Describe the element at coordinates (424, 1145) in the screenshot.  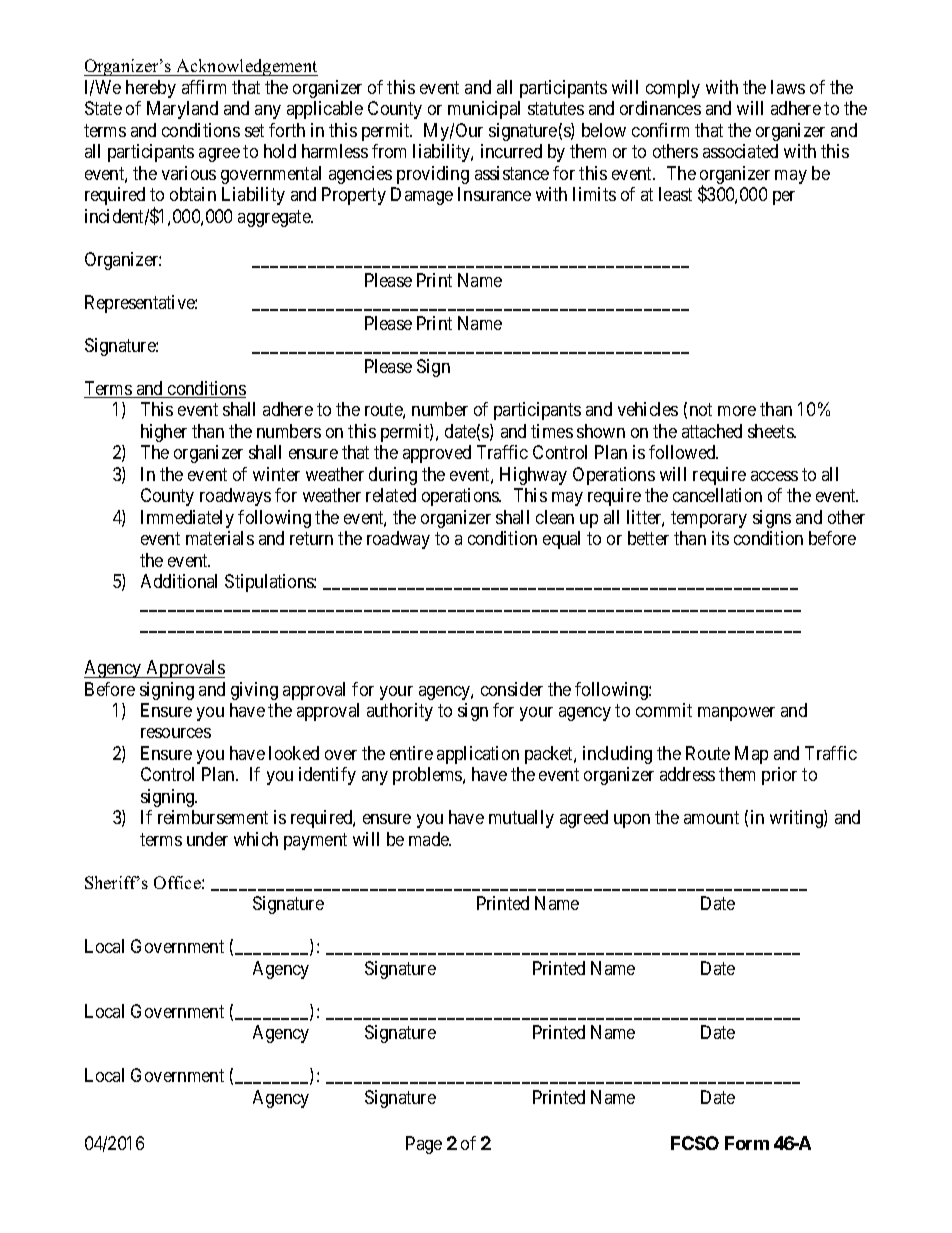
I see `Page` at that location.
